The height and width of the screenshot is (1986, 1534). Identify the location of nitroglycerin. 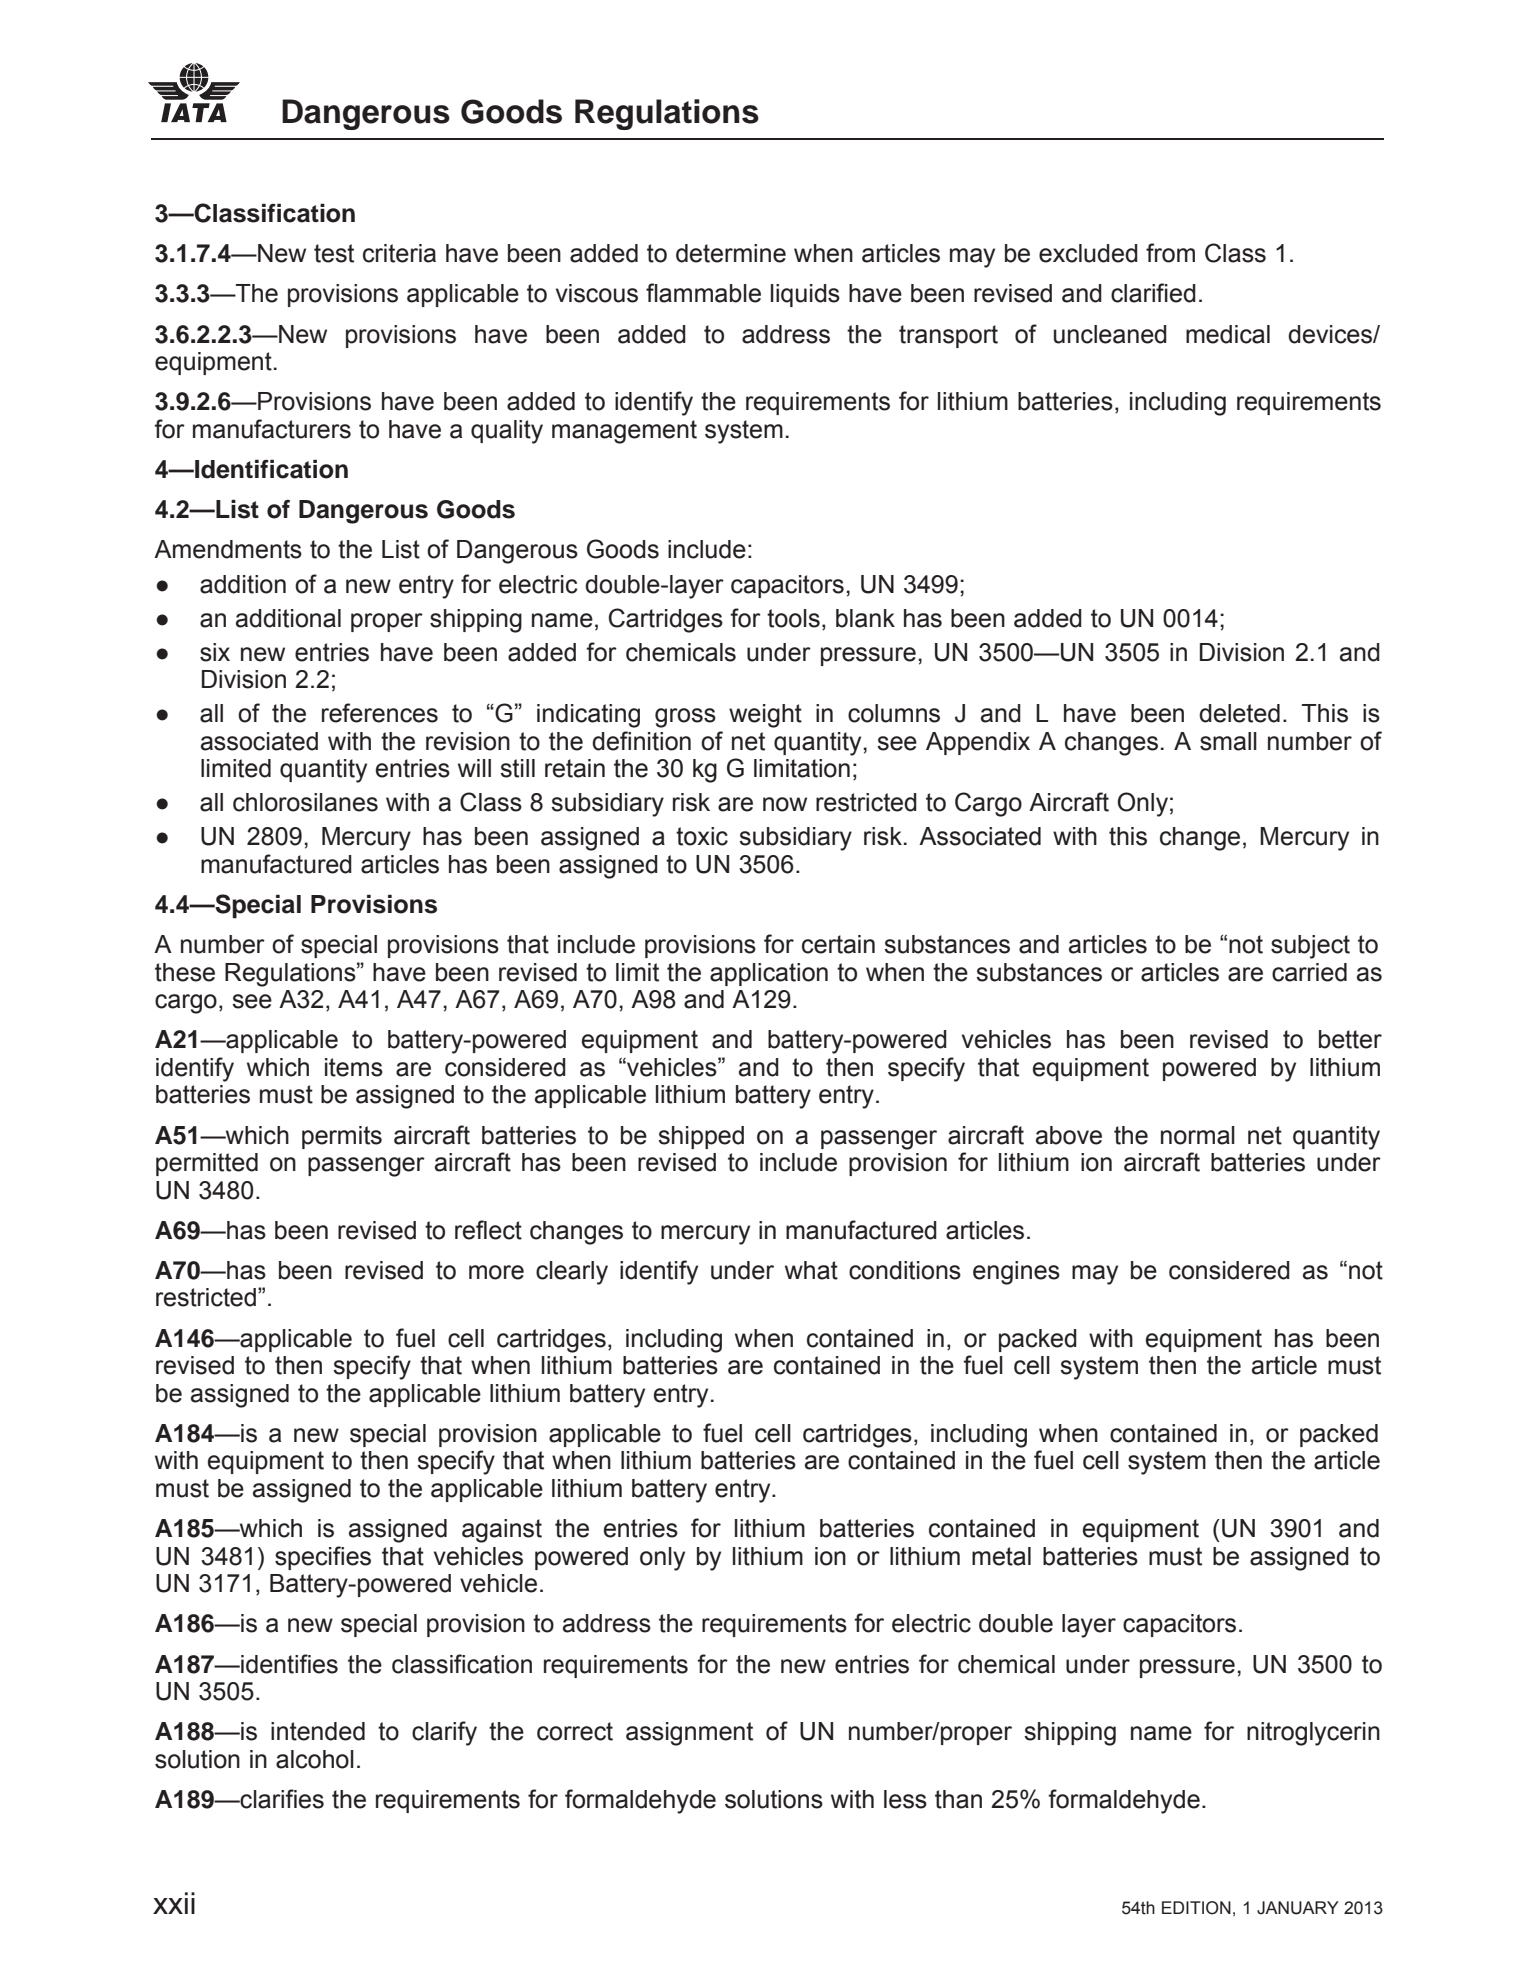
(1313, 1734).
